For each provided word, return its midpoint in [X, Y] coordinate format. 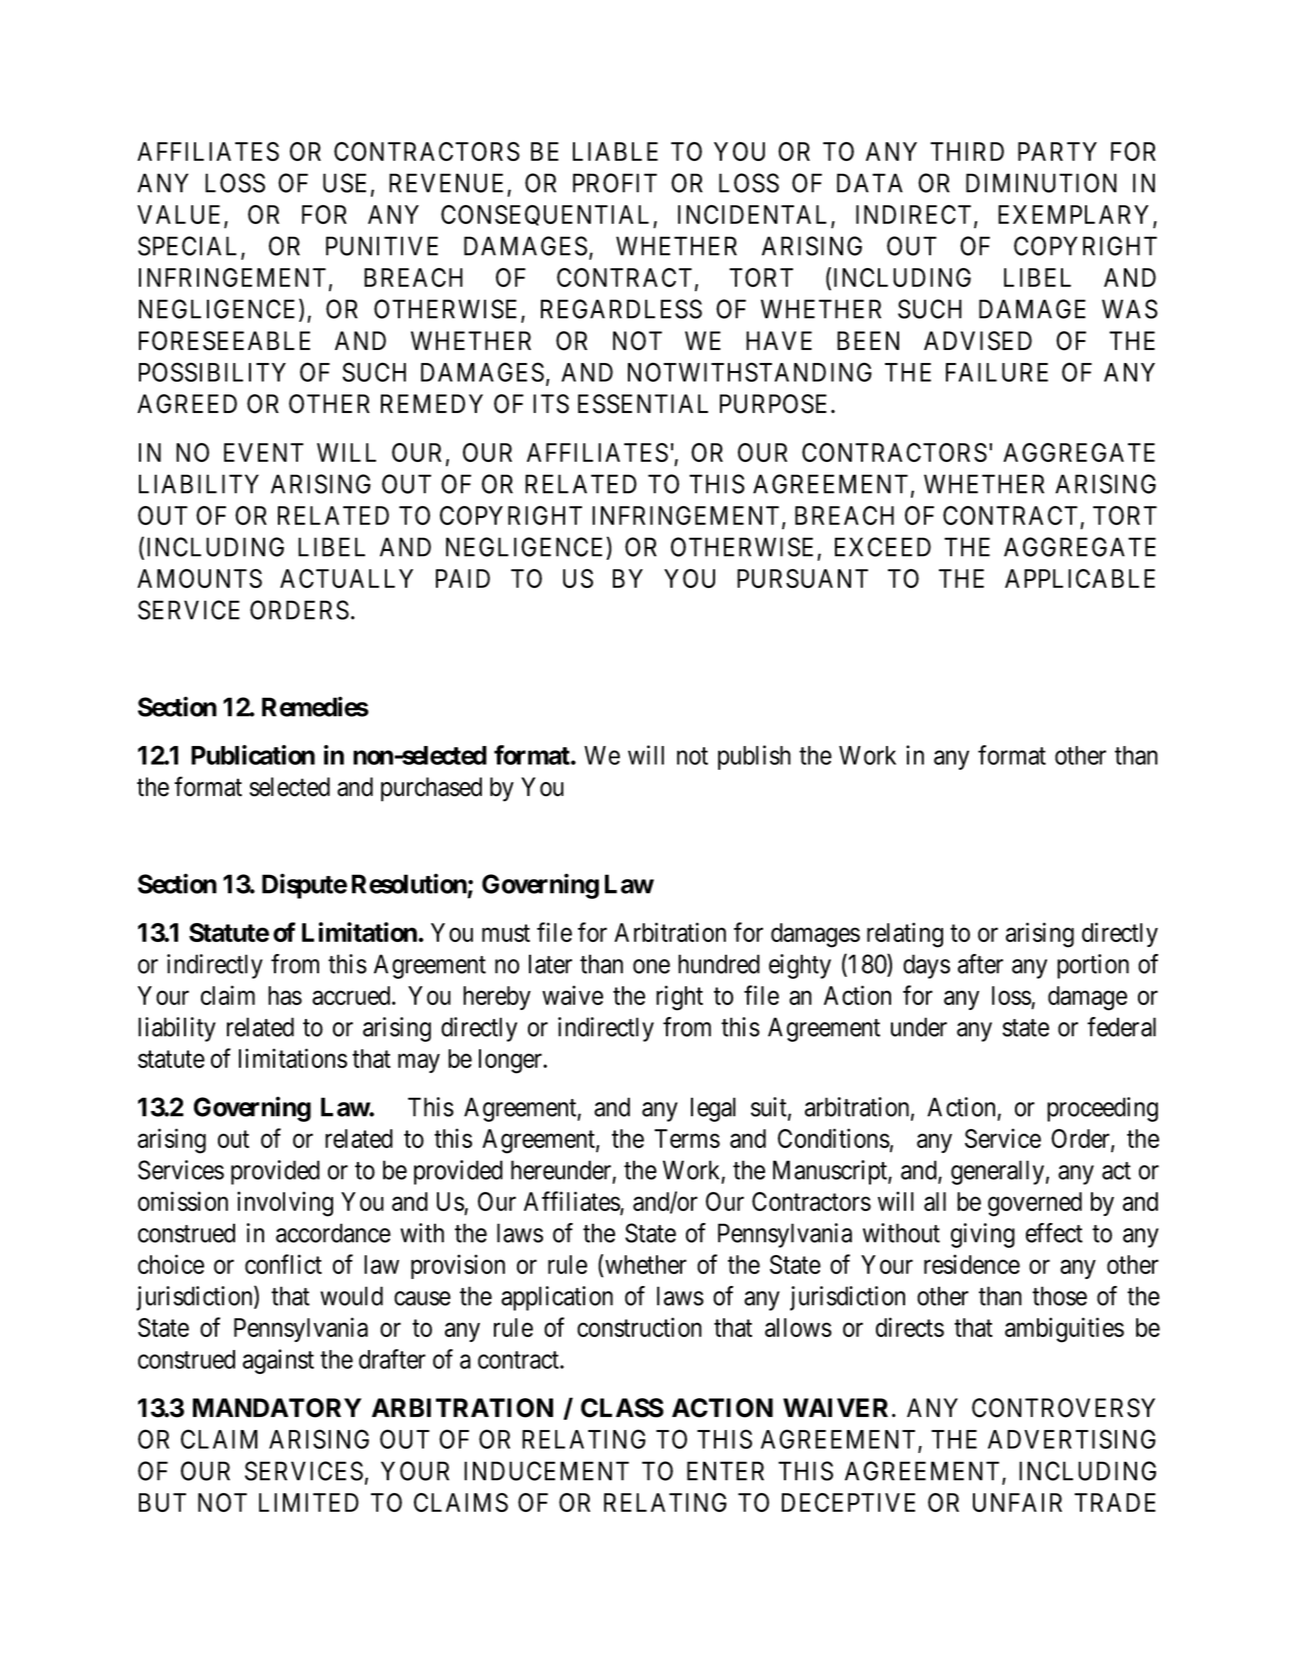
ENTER [725, 1471]
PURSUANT [802, 578]
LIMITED [309, 1502]
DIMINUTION [1041, 183]
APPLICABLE [1080, 578]
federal [1121, 1027]
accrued [352, 995]
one [651, 966]
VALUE [181, 216]
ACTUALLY [346, 578]
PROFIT [615, 183]
